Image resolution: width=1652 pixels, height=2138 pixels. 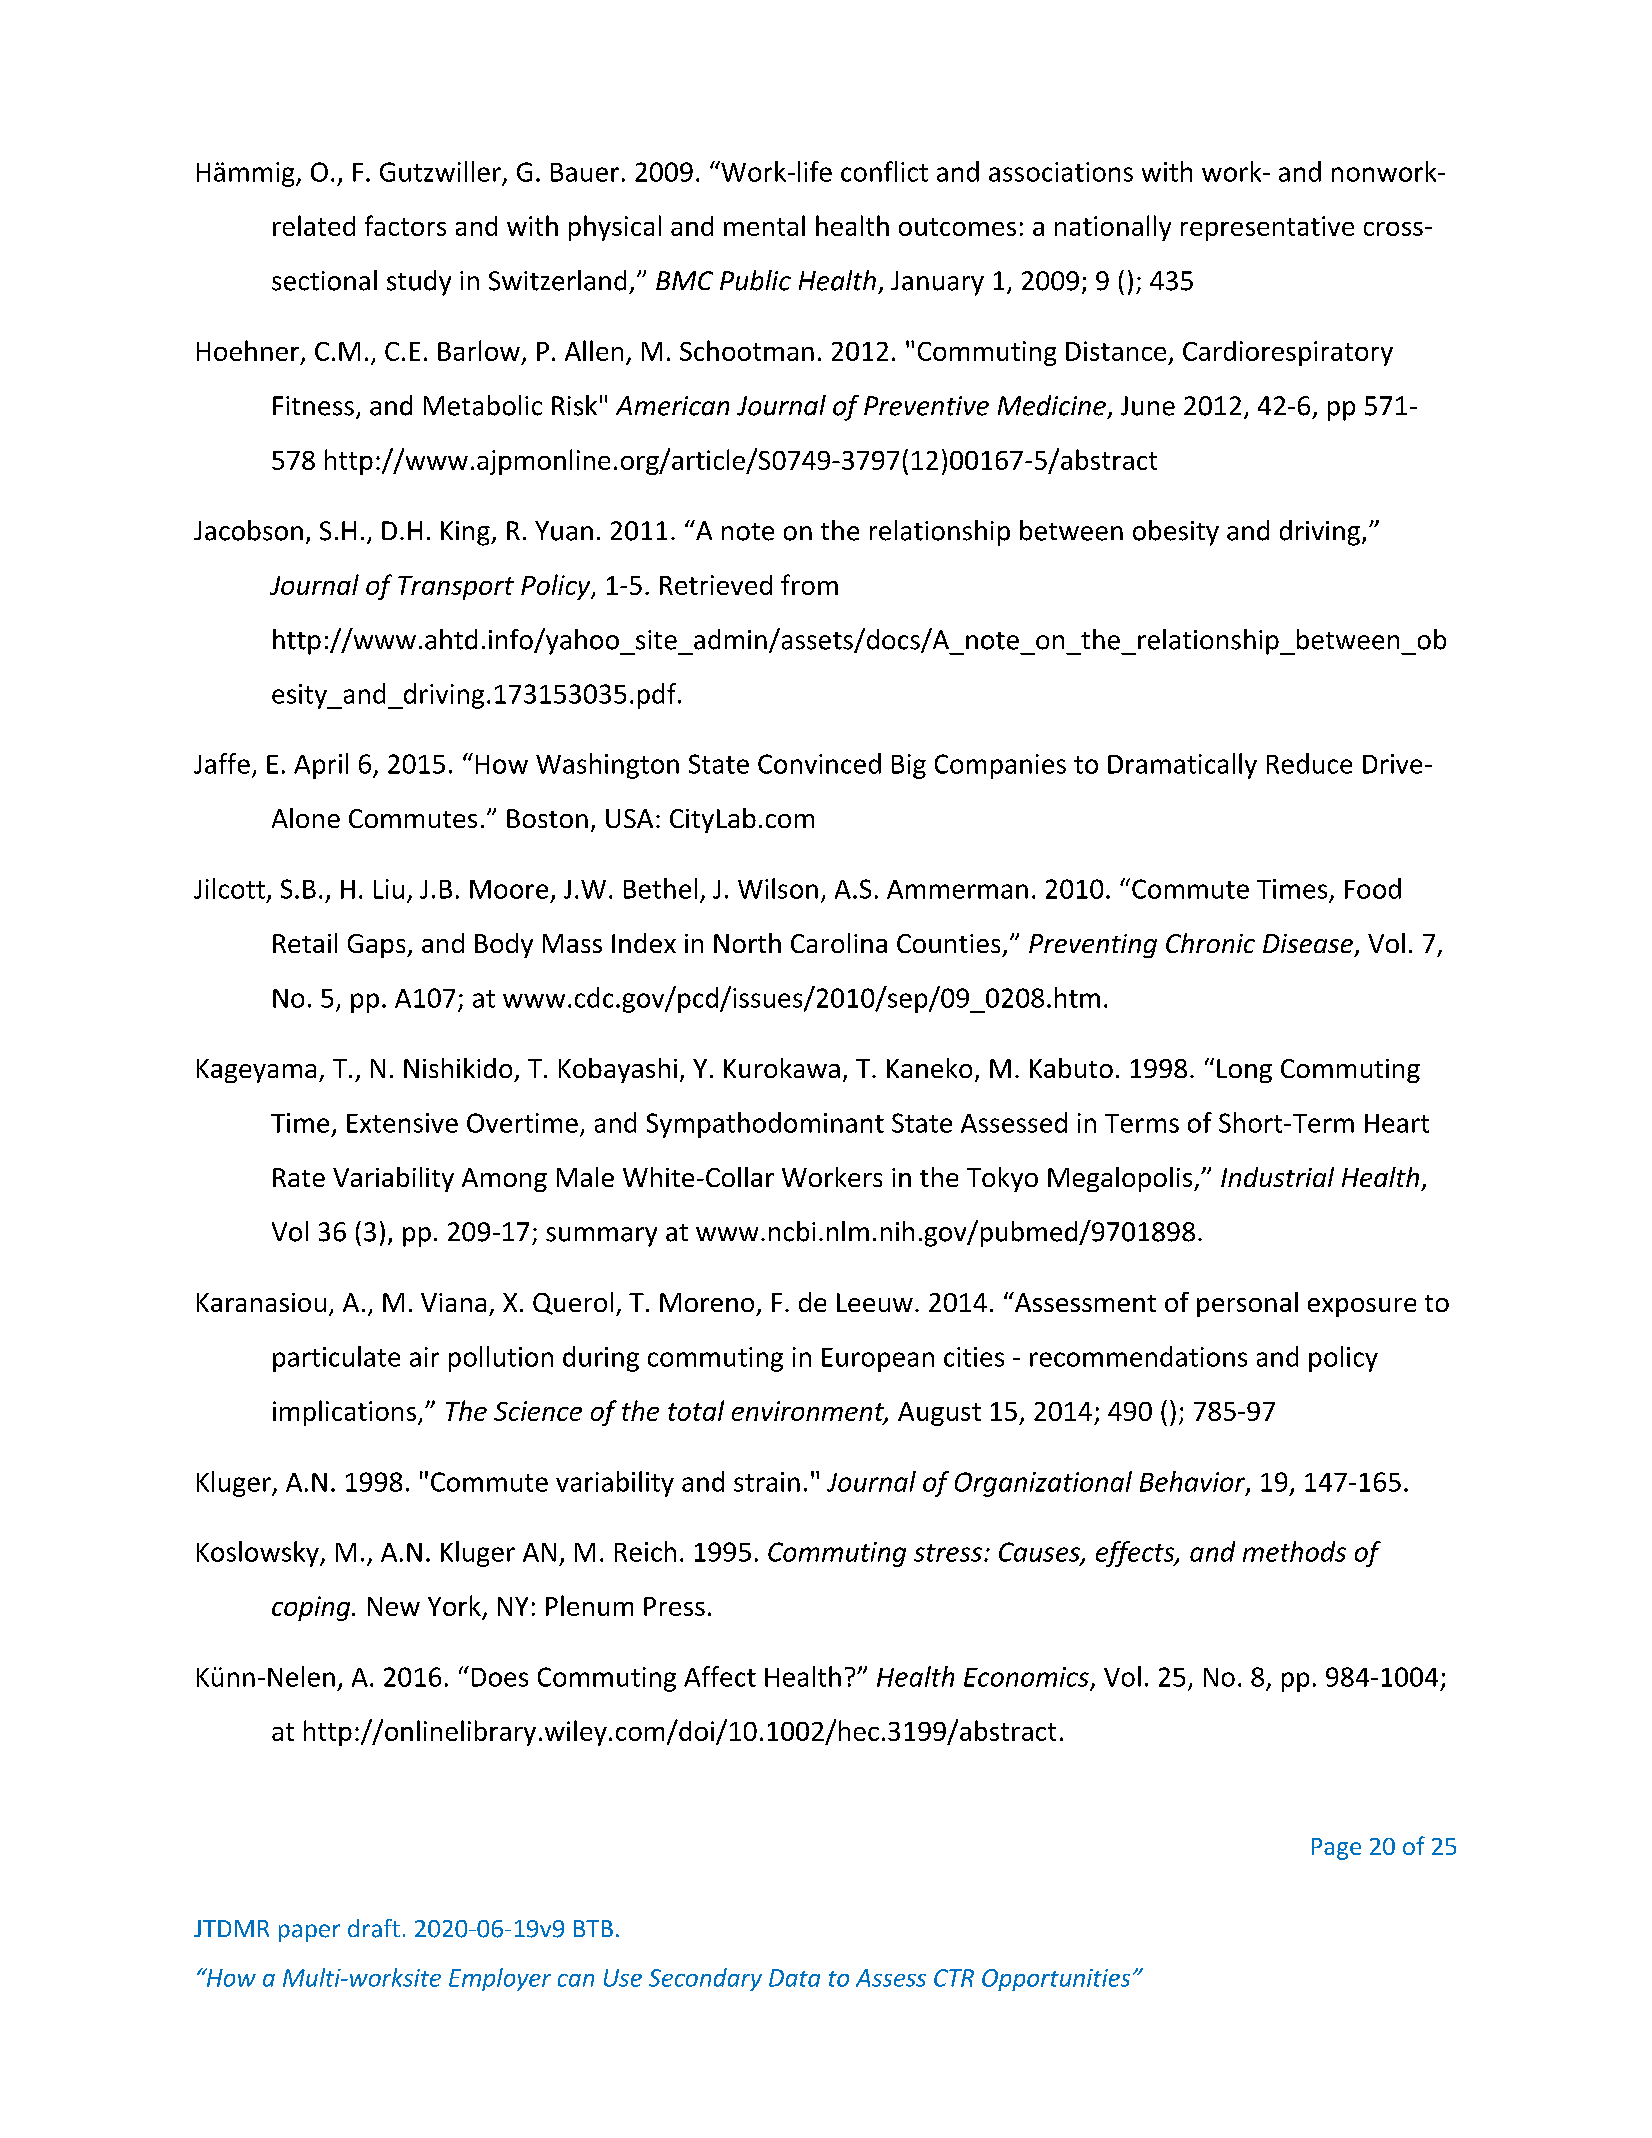 I want to click on Kaneko, so click(x=929, y=1068).
